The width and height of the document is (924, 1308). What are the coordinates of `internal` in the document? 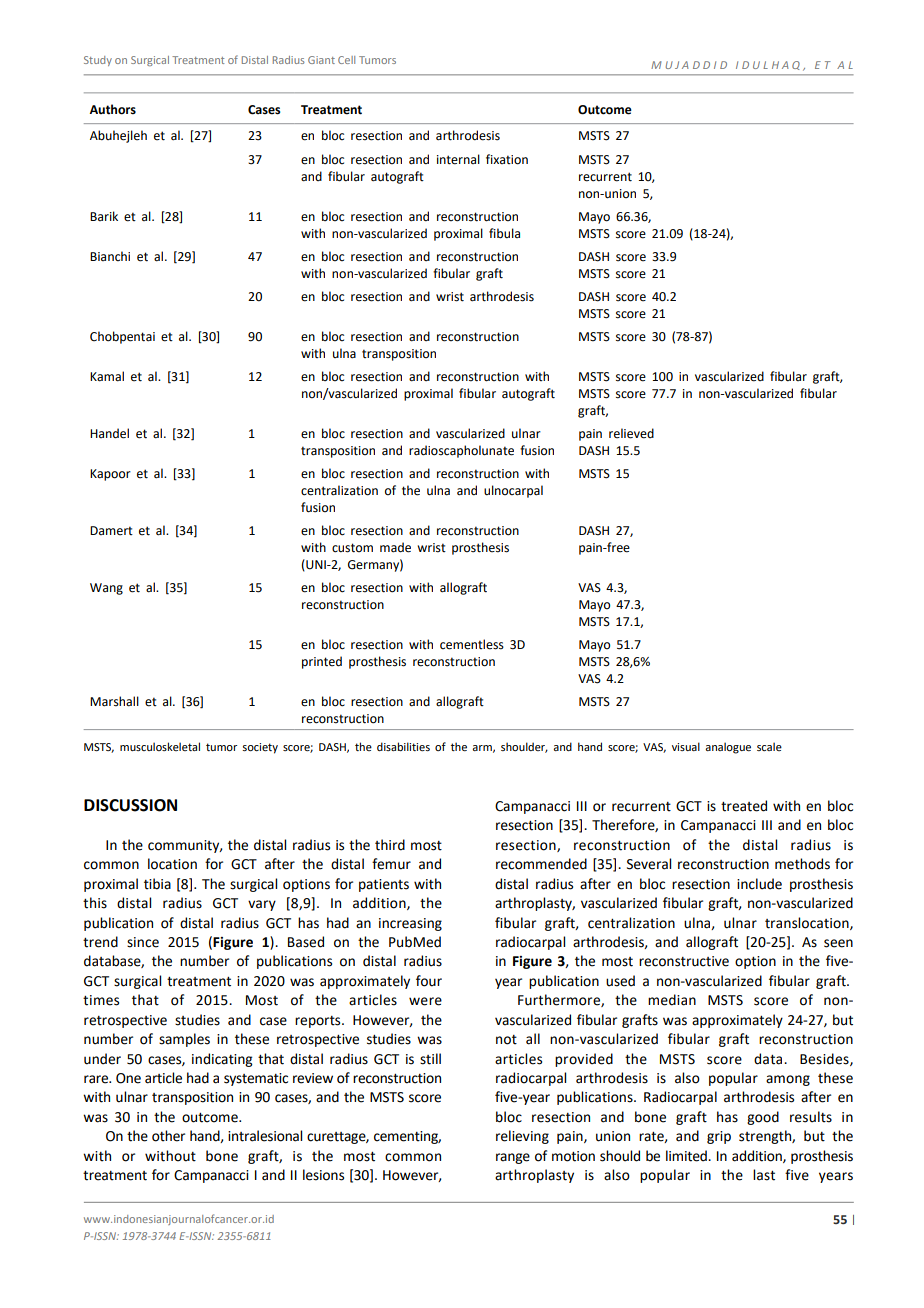 It's located at (458, 159).
